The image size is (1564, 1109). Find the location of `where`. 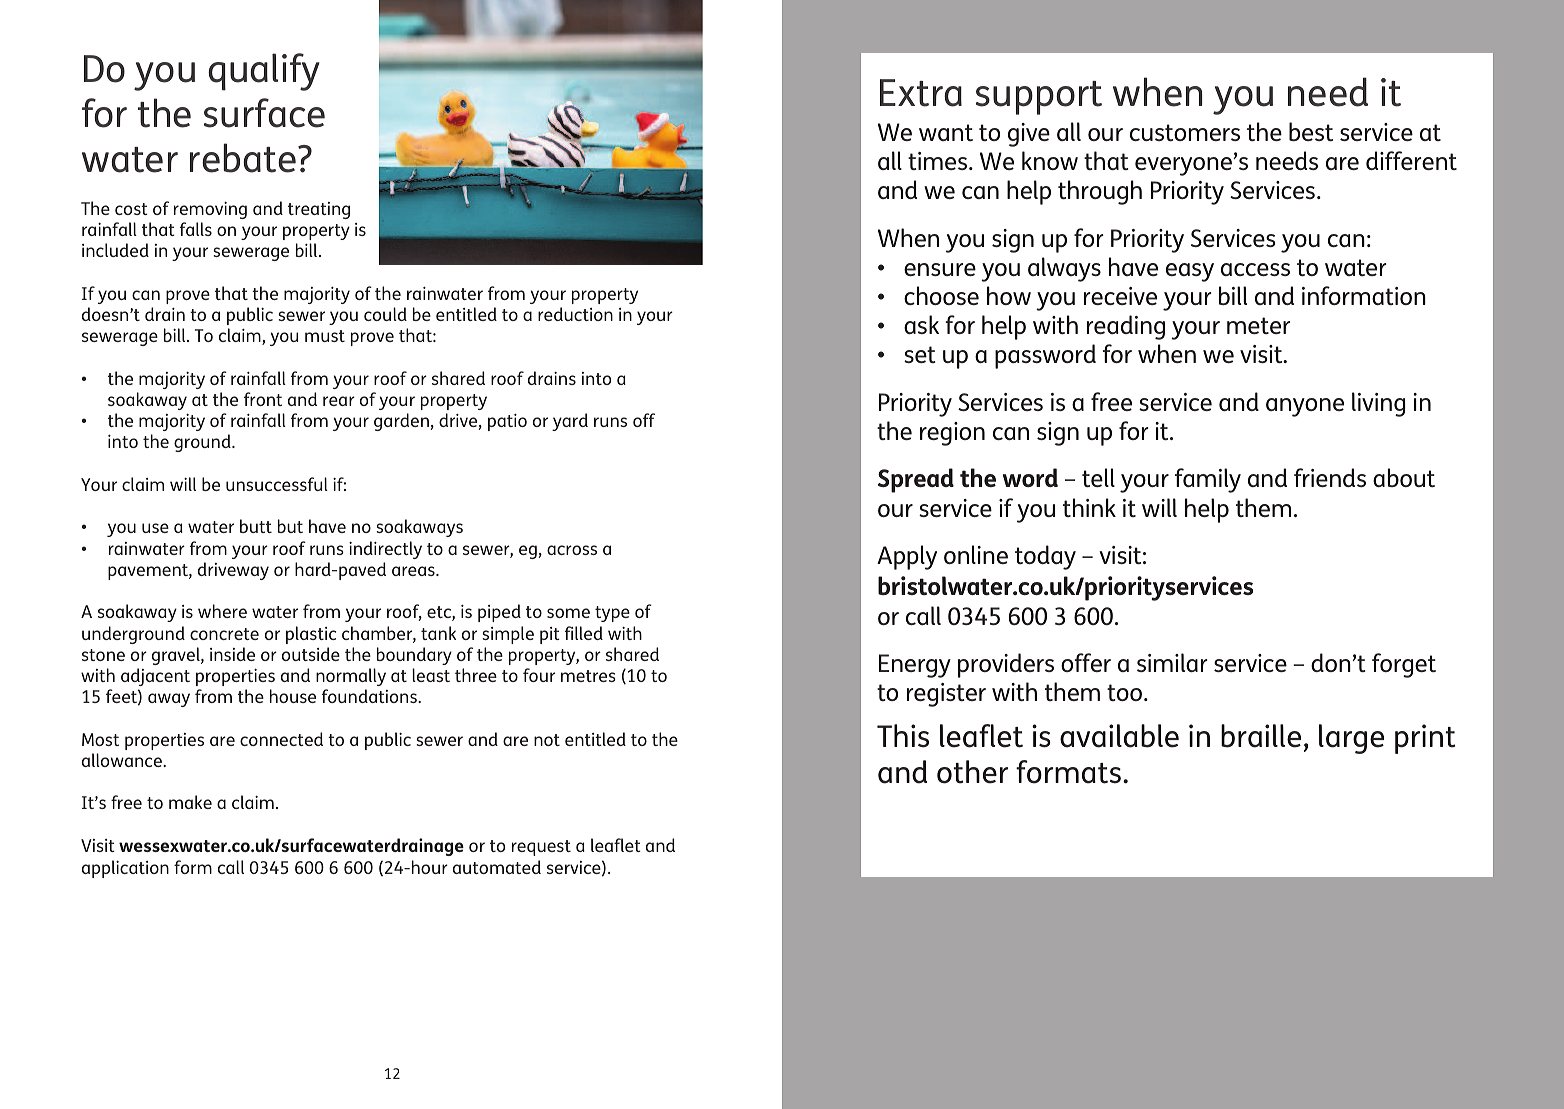

where is located at coordinates (222, 611).
